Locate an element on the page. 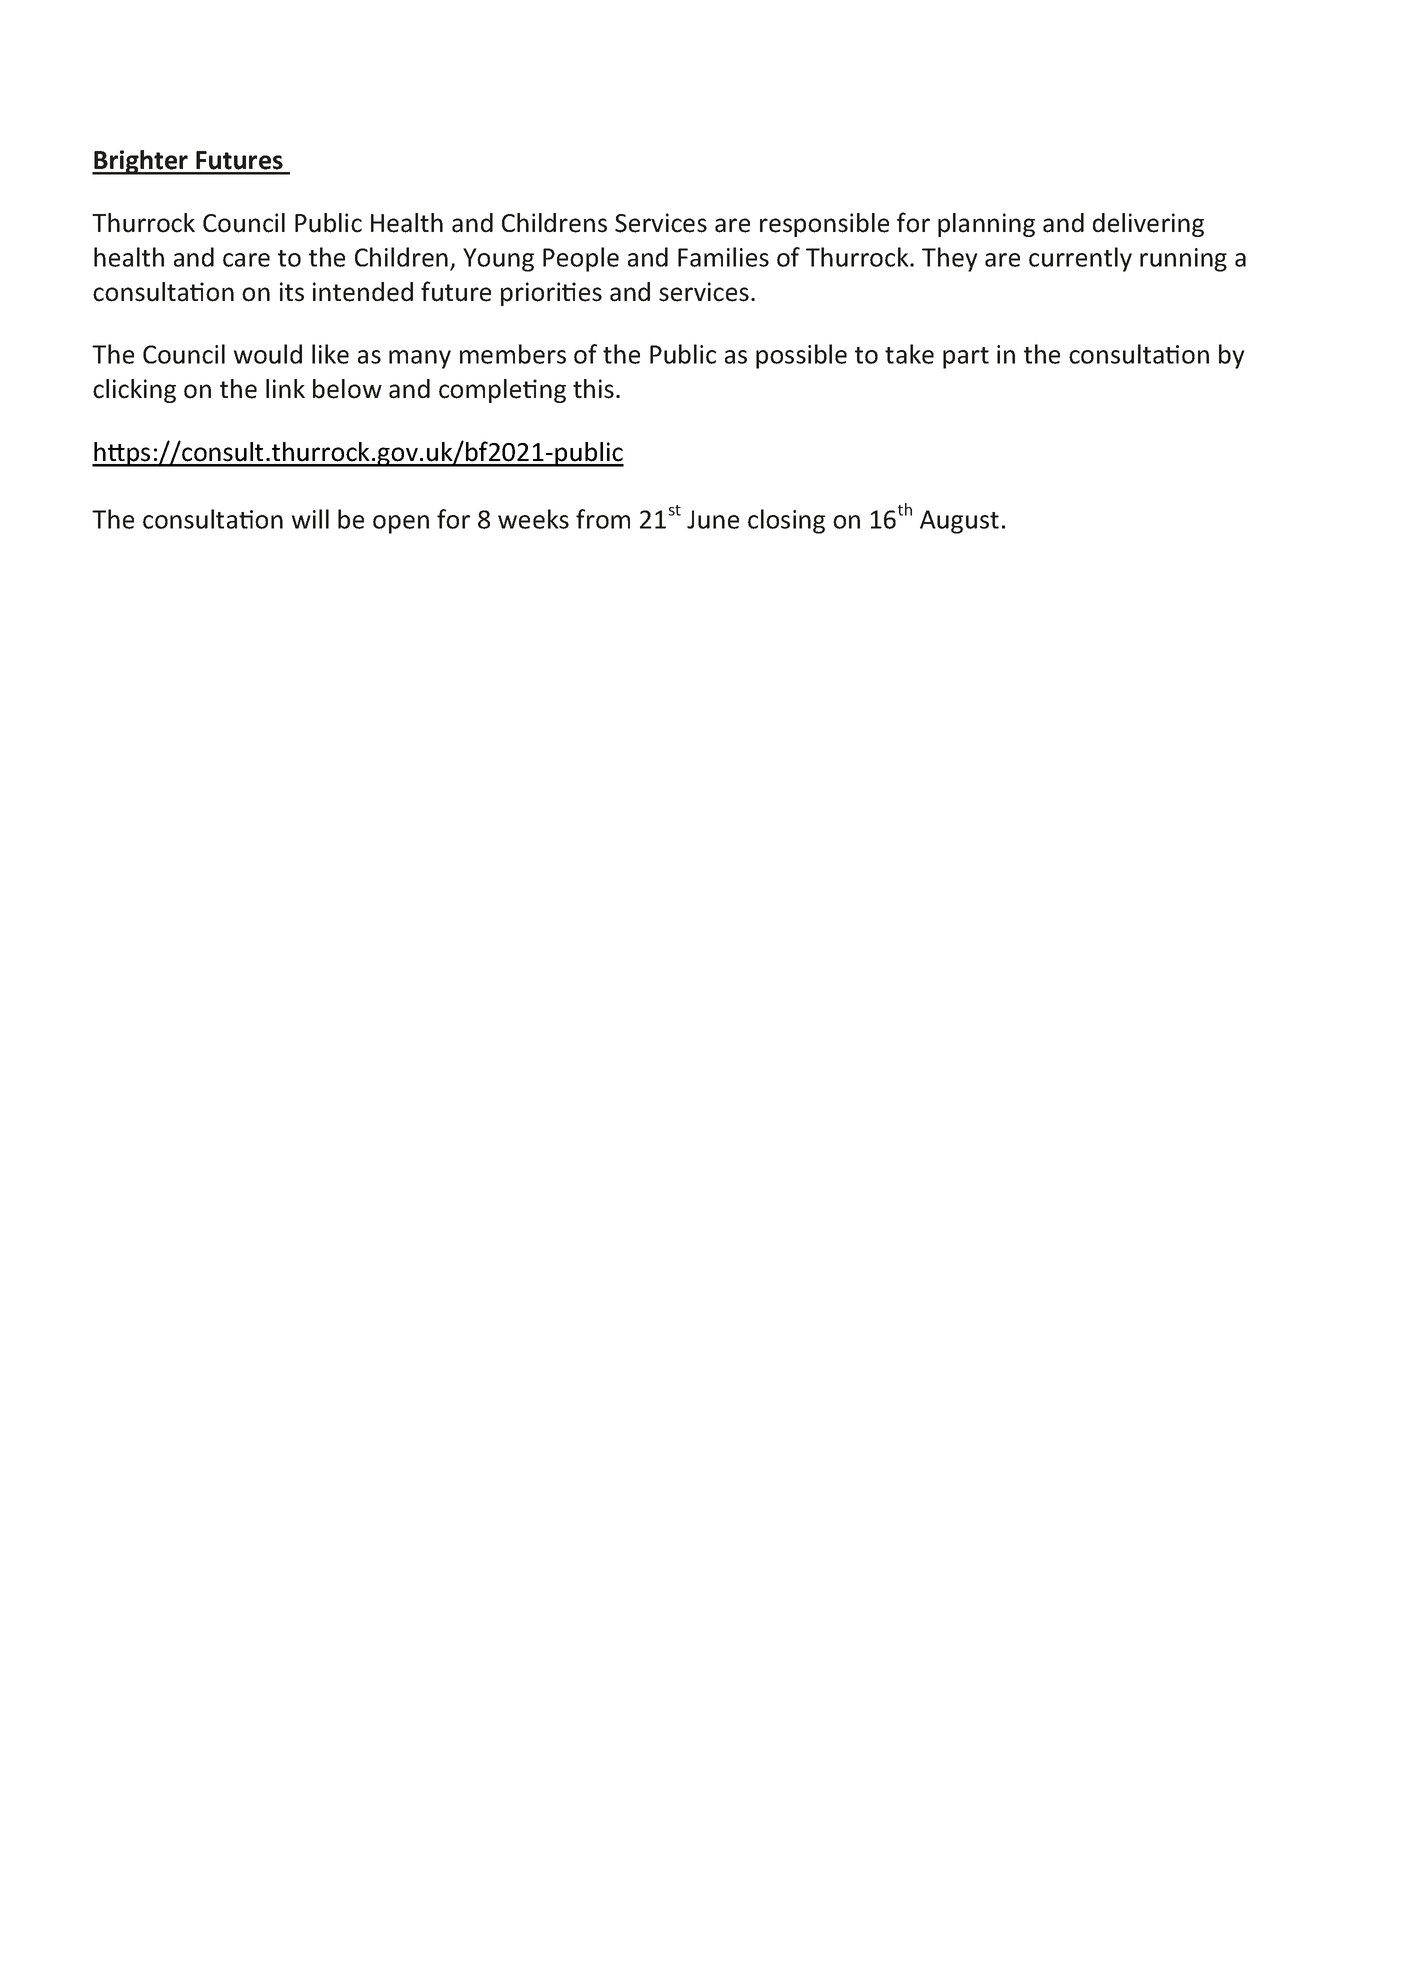  care is located at coordinates (246, 260).
